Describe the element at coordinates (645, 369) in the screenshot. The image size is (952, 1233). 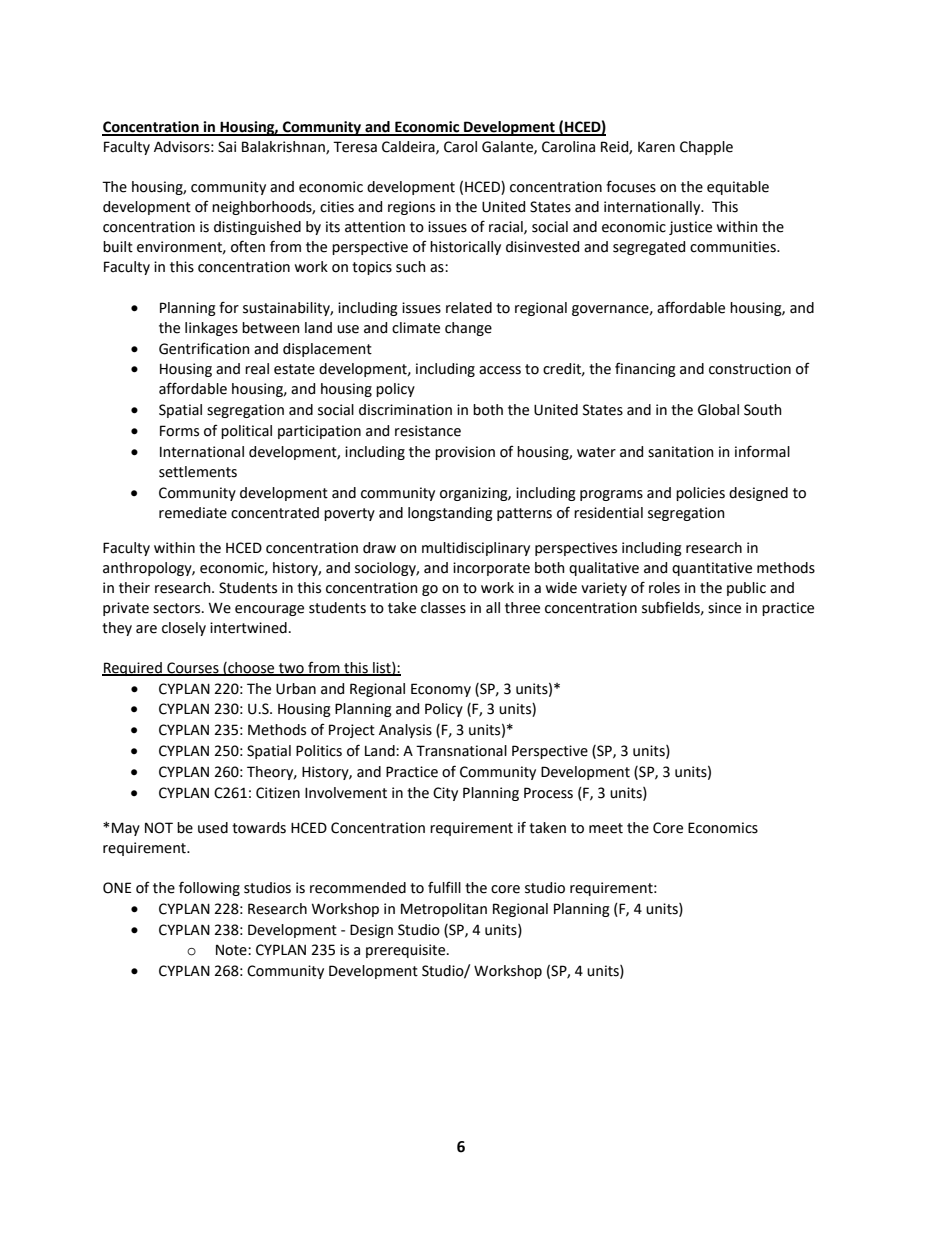
I see `financing` at that location.
